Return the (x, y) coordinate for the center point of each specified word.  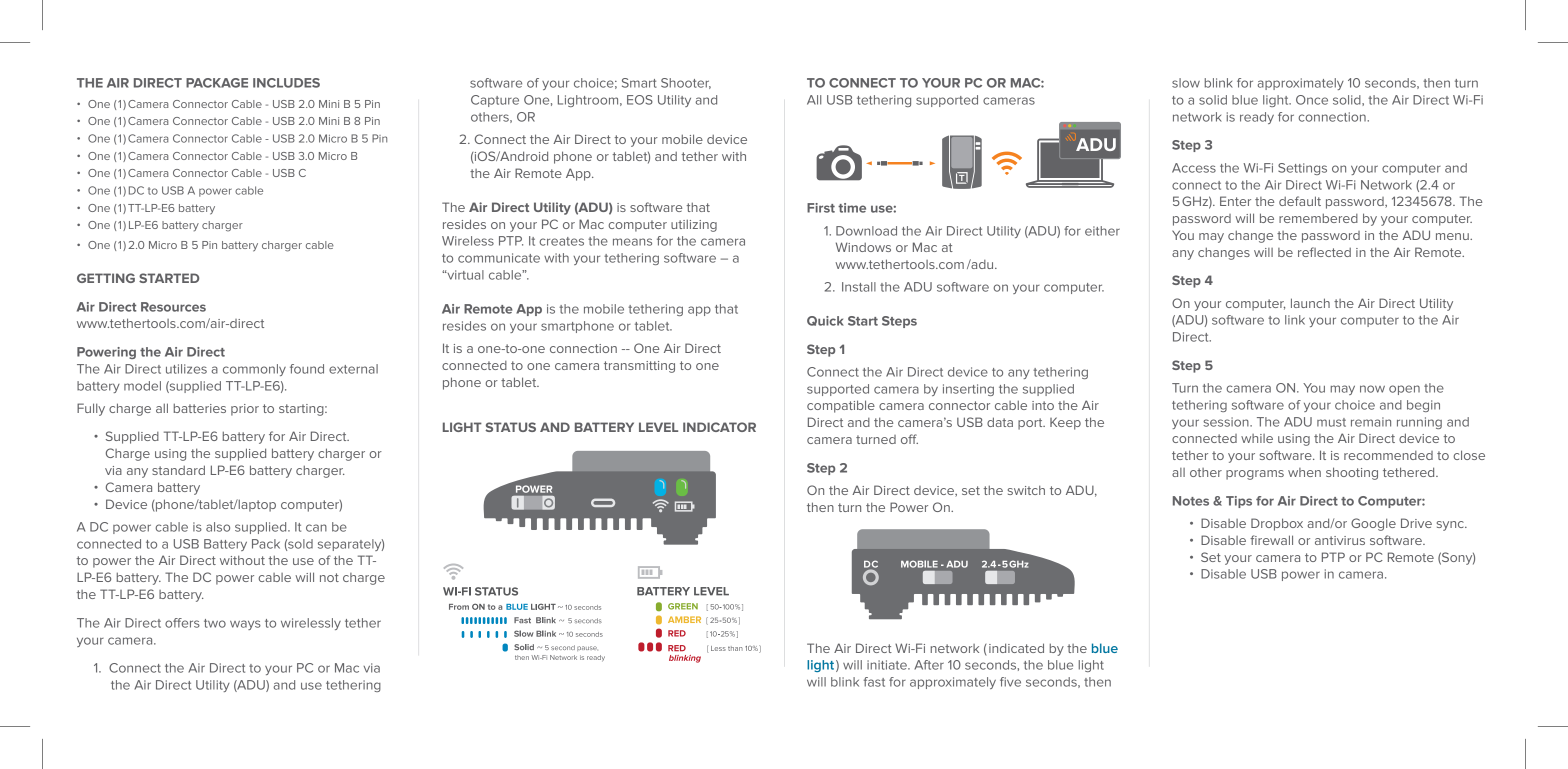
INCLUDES (286, 83)
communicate (499, 258)
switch (1026, 490)
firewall (1271, 540)
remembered (1318, 218)
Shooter (686, 83)
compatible (841, 406)
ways (245, 625)
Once (1312, 100)
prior (245, 410)
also (218, 527)
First (821, 208)
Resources (173, 307)
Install (859, 287)
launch (1310, 303)
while (1257, 438)
